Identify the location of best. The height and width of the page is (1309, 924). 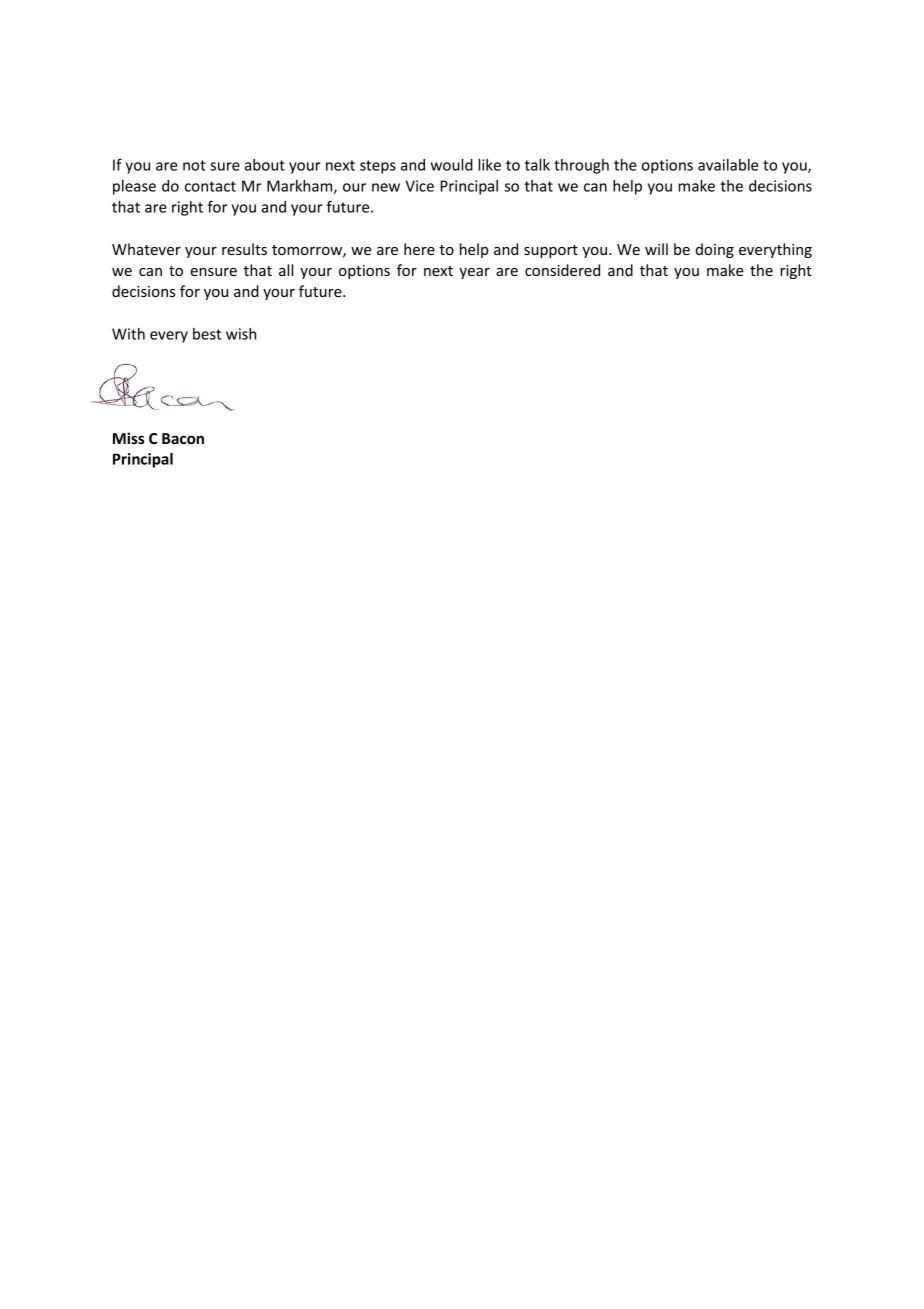
(207, 334).
